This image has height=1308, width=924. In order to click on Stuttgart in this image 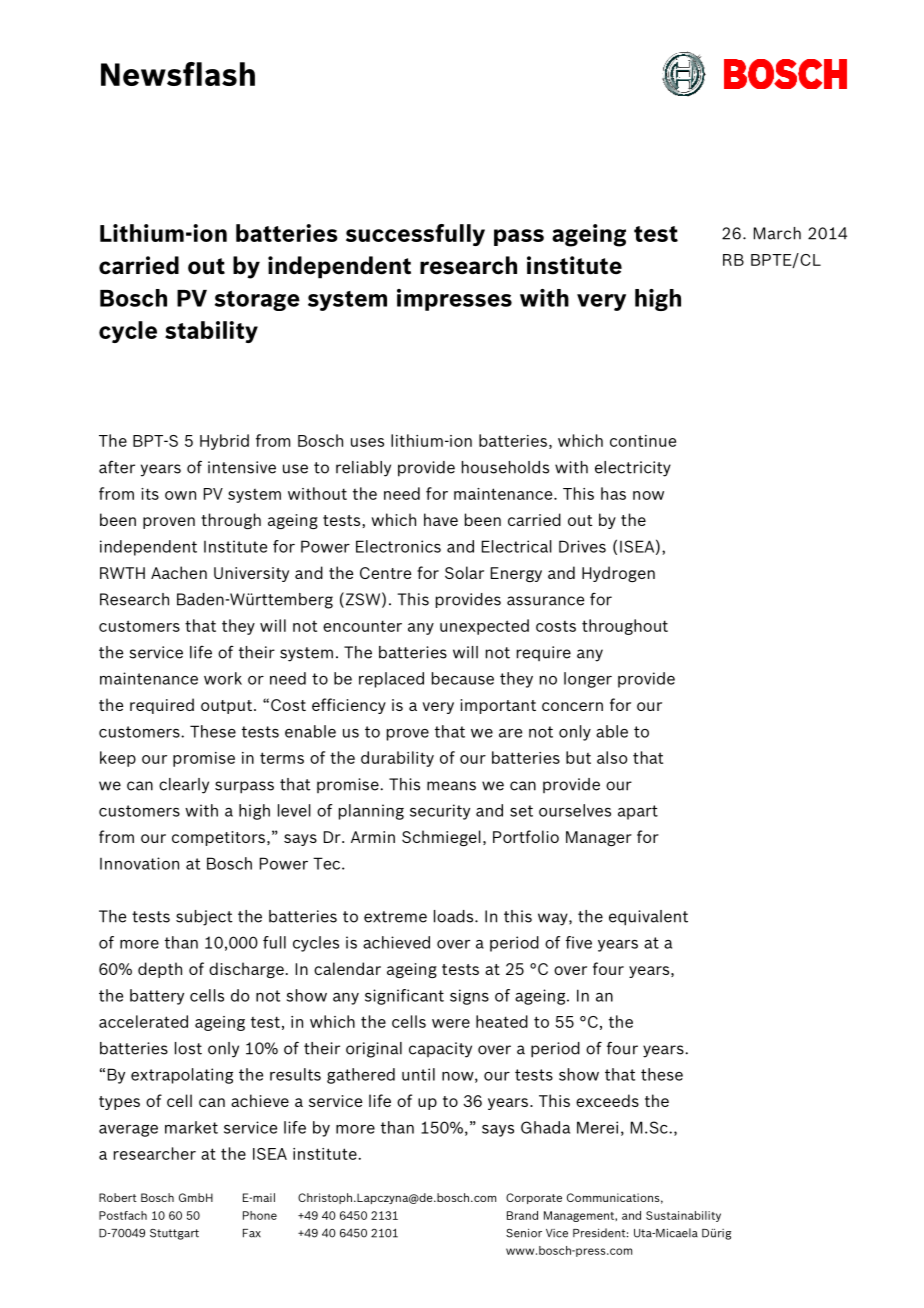, I will do `click(174, 1234)`.
